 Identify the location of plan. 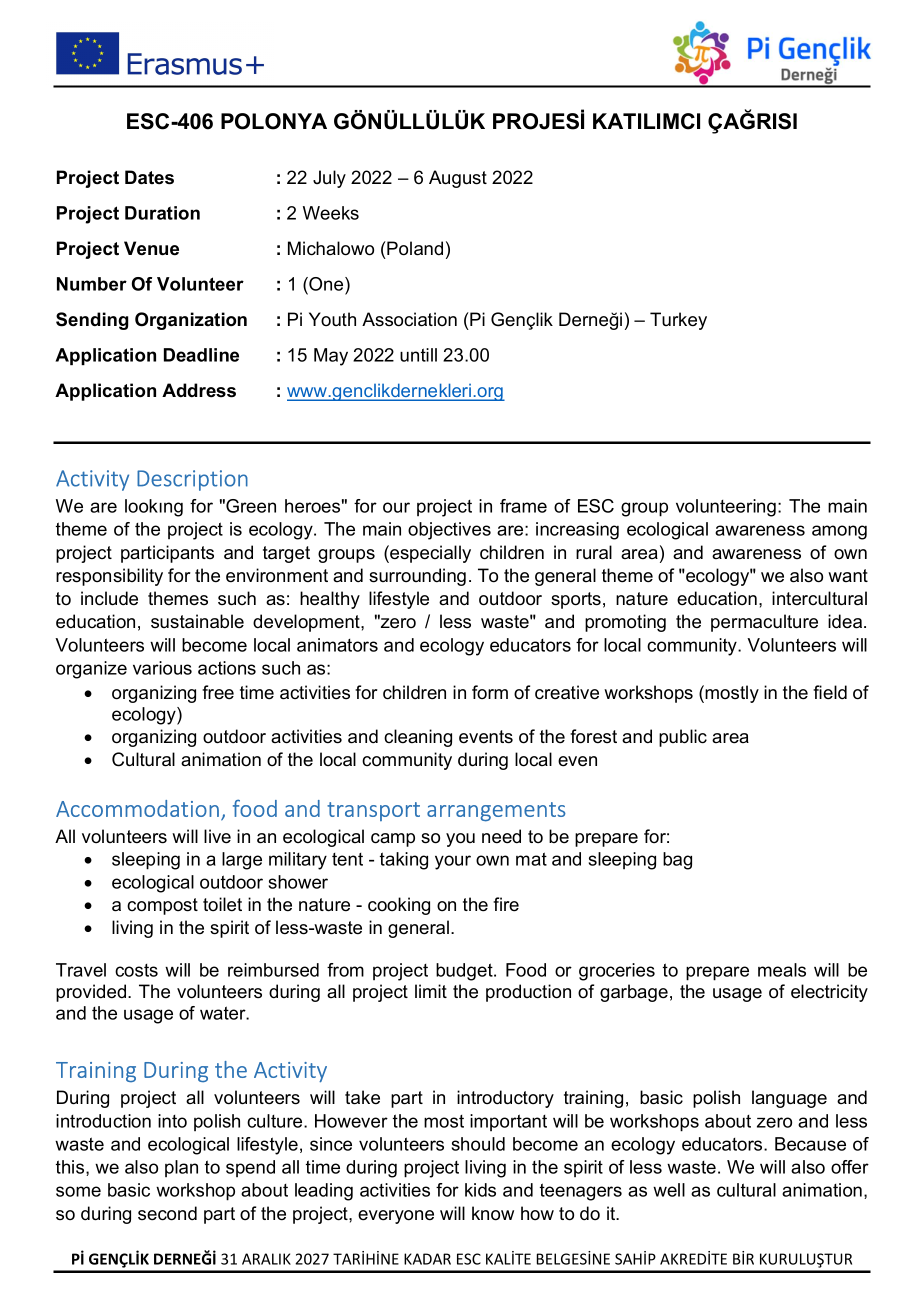
(181, 1168).
